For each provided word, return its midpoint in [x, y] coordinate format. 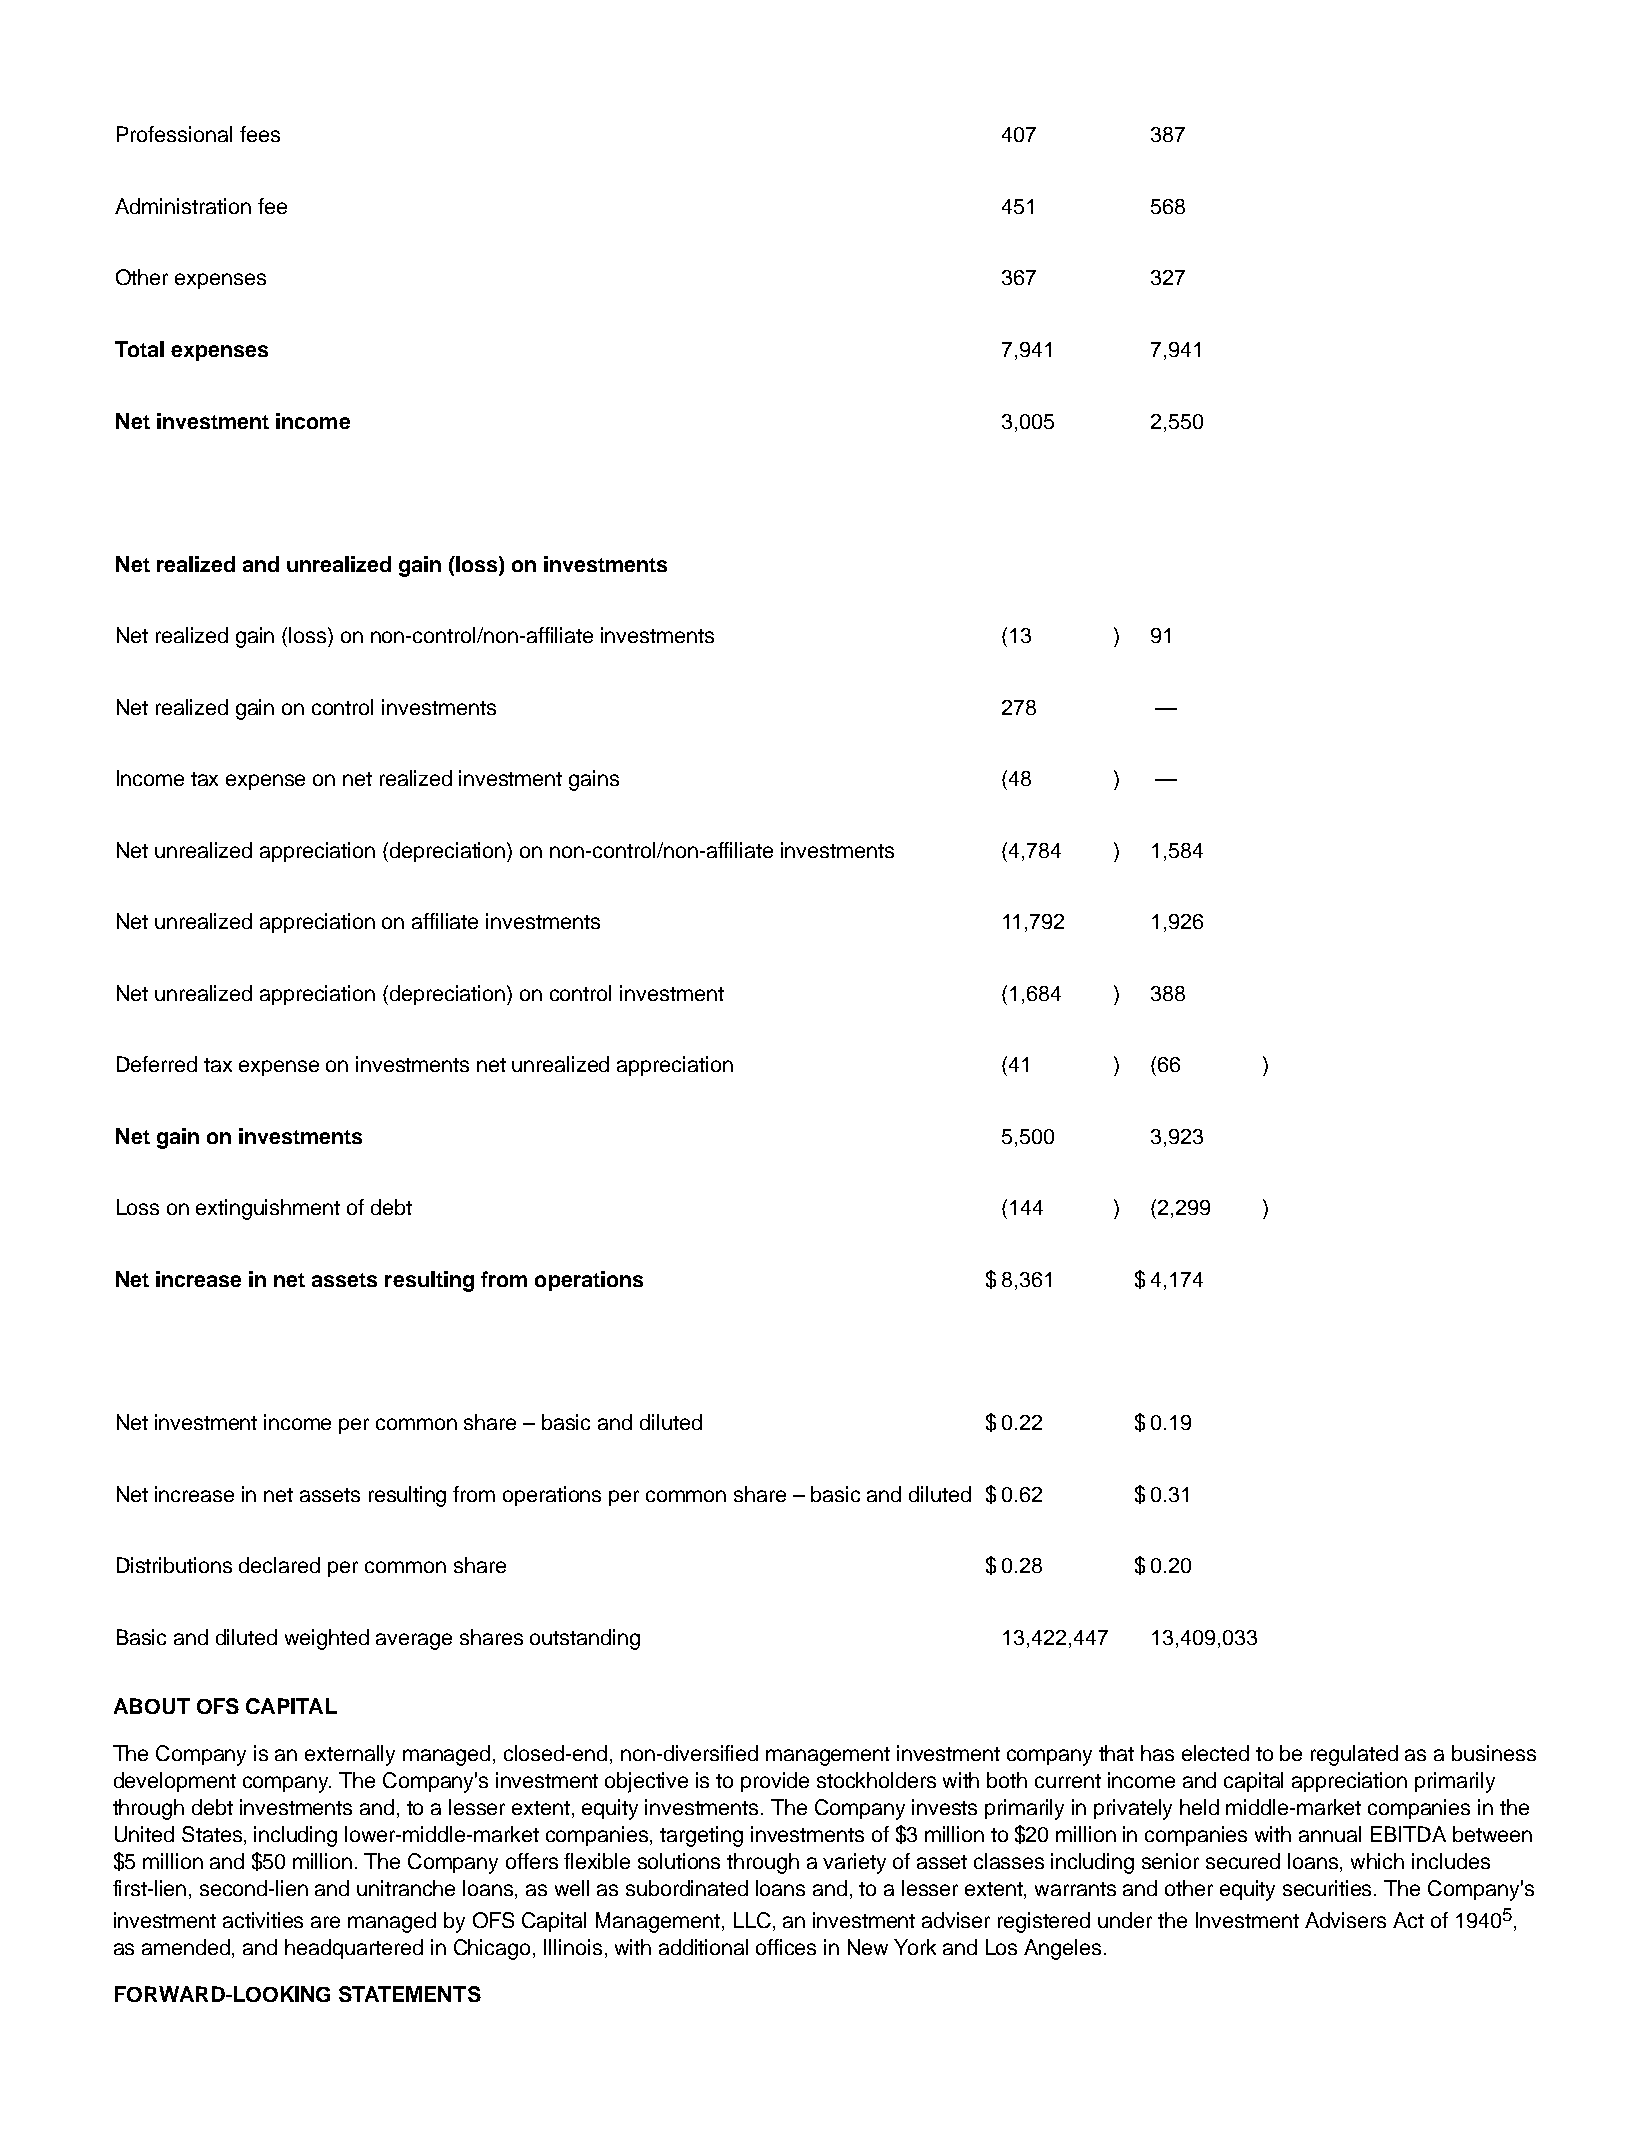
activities [263, 1920]
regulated [1354, 1755]
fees [260, 134]
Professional [174, 134]
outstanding [585, 1639]
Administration [183, 206]
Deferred [157, 1064]
